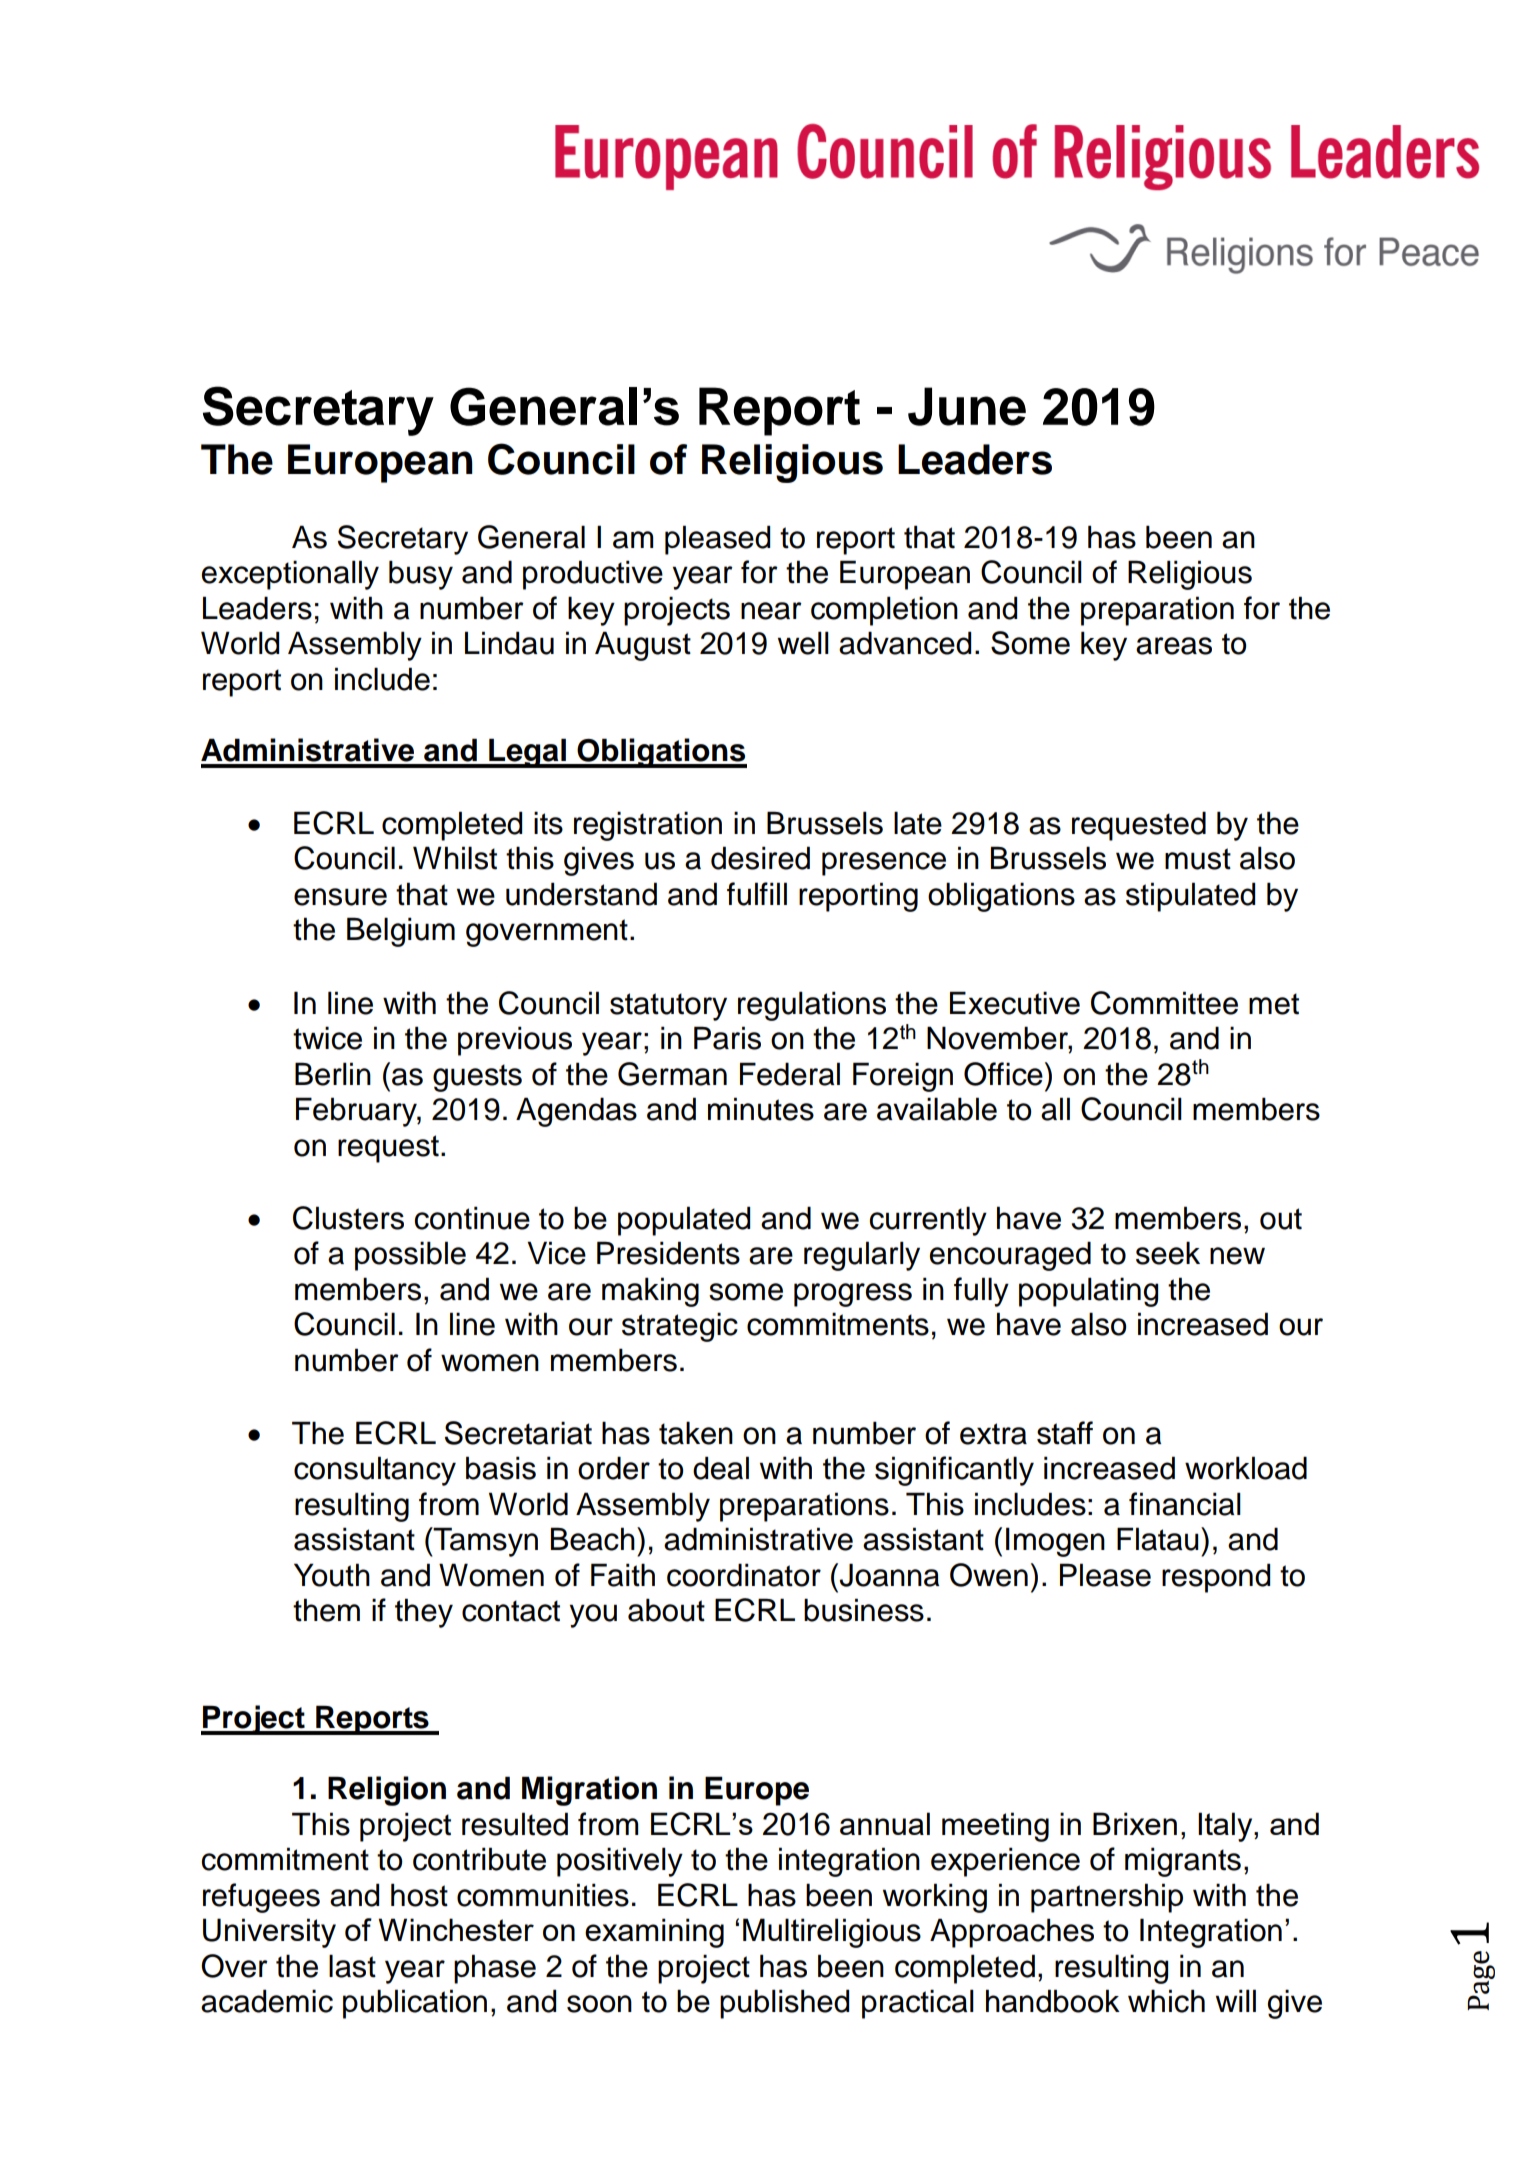 The height and width of the screenshot is (2167, 1532). What do you see at coordinates (352, 1966) in the screenshot?
I see `last` at bounding box center [352, 1966].
